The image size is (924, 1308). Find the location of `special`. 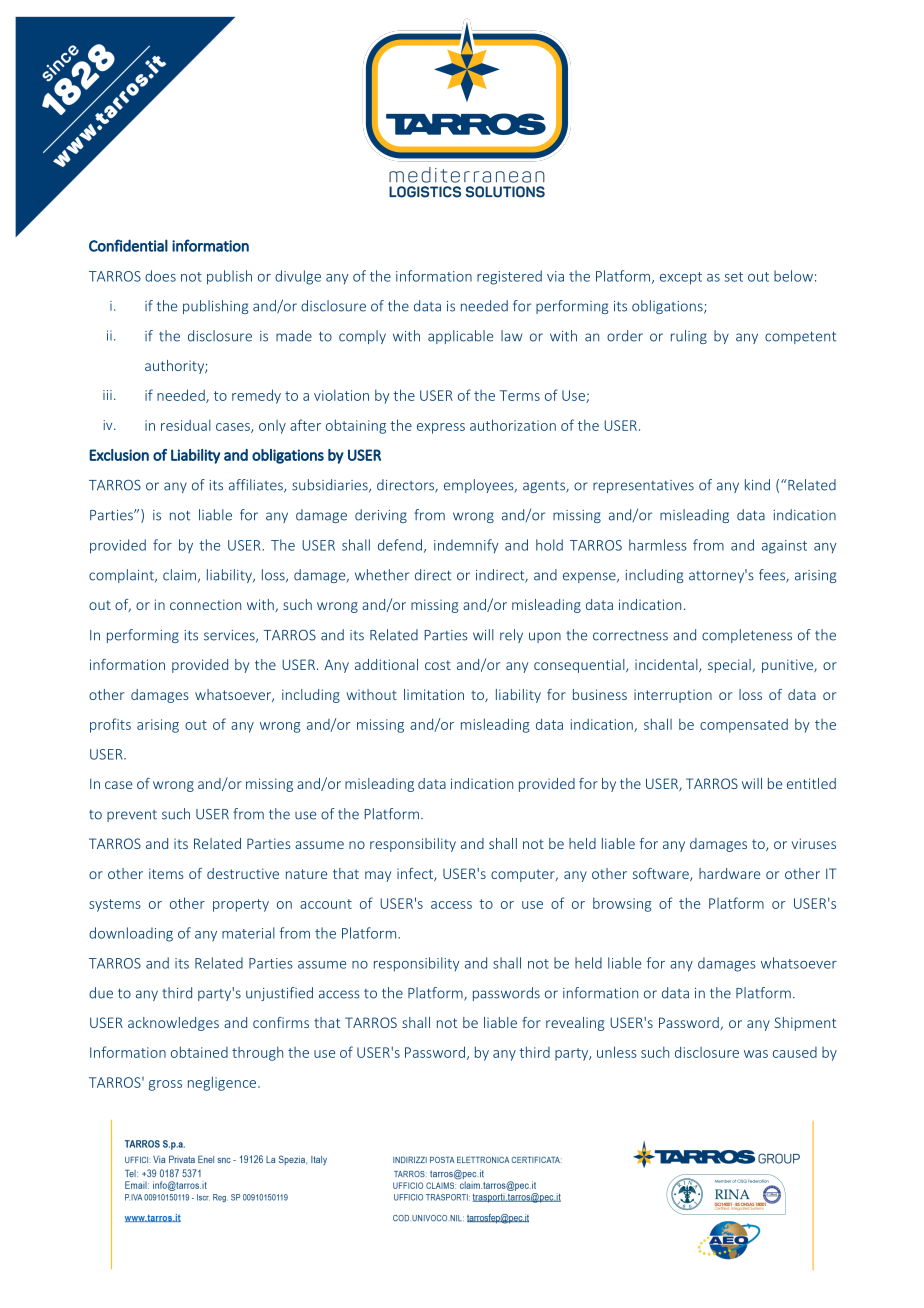

special is located at coordinates (729, 666).
